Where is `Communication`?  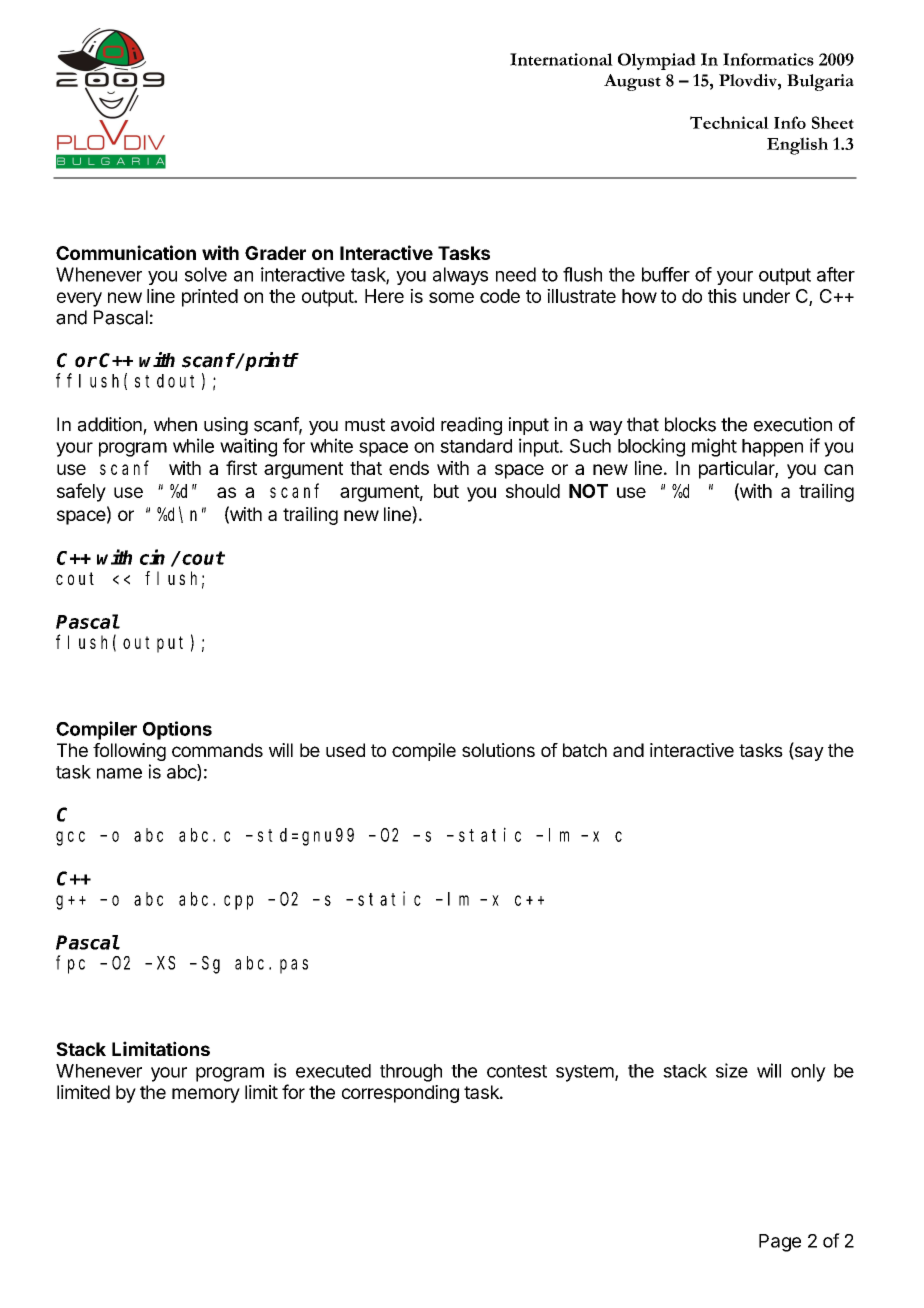 Communication is located at coordinates (126, 252).
